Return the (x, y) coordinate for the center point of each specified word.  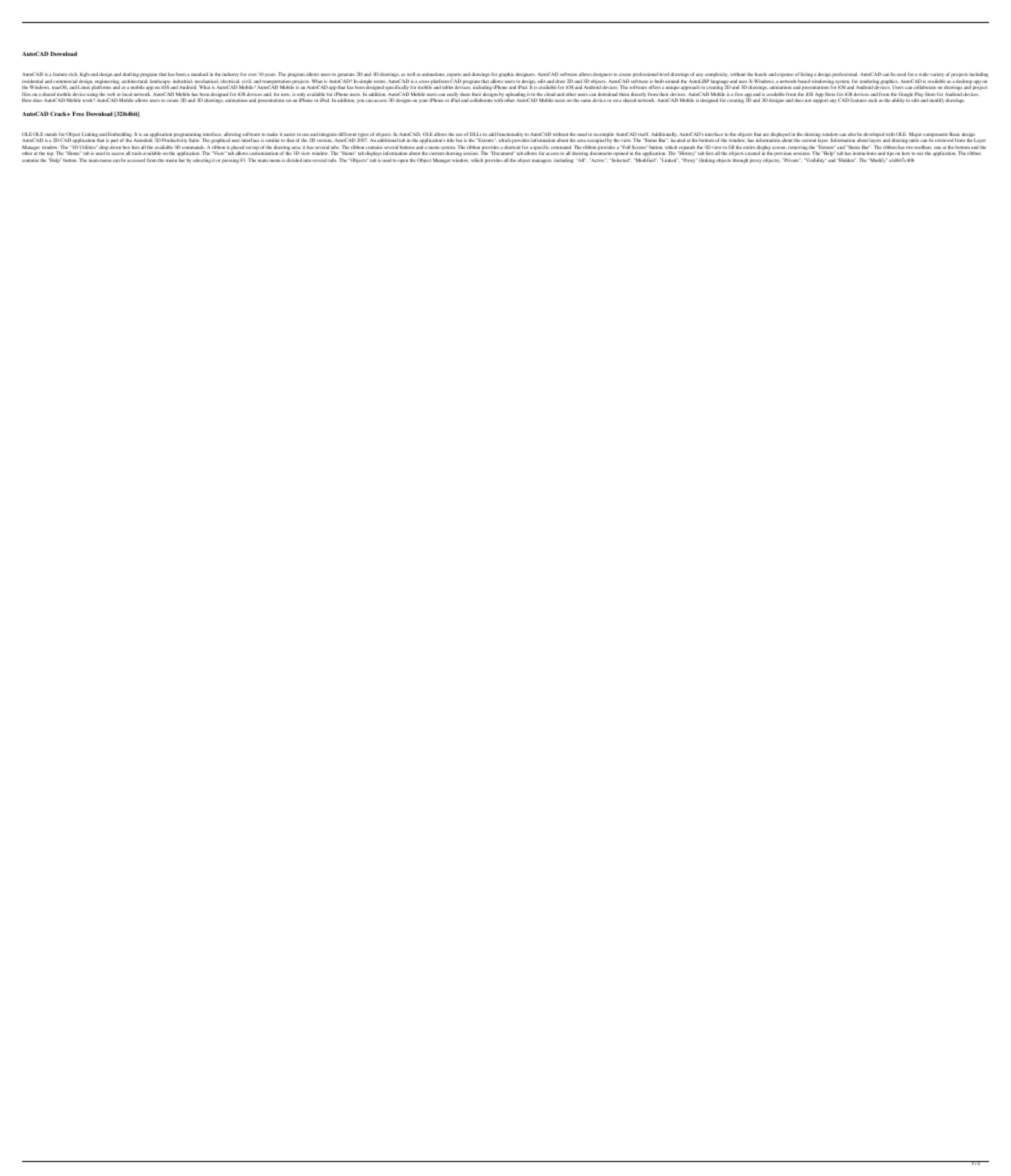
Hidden (846, 160)
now (286, 94)
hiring (807, 76)
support (820, 101)
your (423, 101)
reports (454, 76)
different (348, 135)
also (852, 135)
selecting (202, 160)
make (272, 134)
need (582, 134)
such (872, 100)
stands (51, 136)
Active (598, 160)
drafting (130, 76)
